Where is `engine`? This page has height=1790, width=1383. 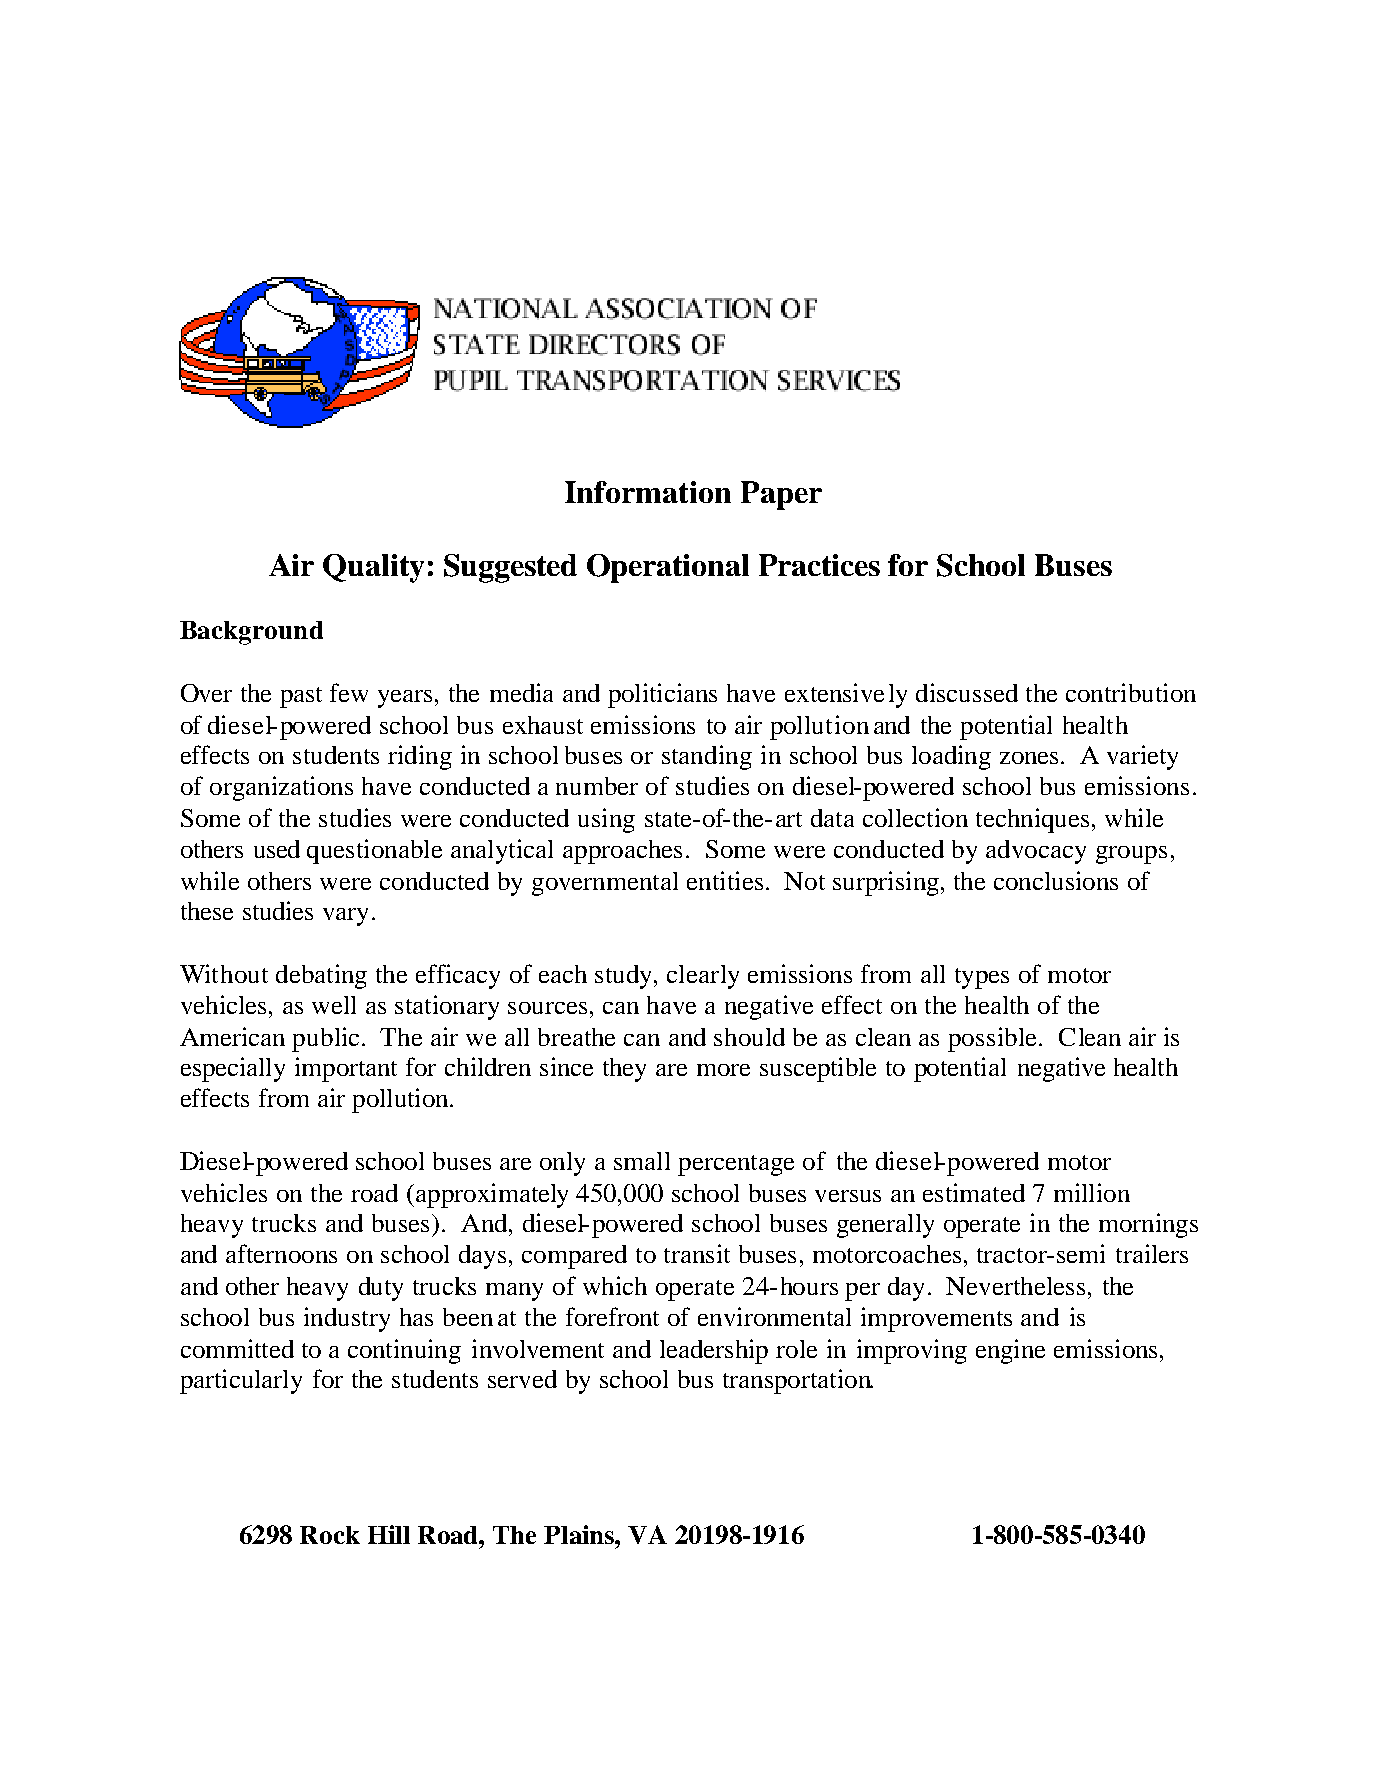
engine is located at coordinates (1010, 1351).
